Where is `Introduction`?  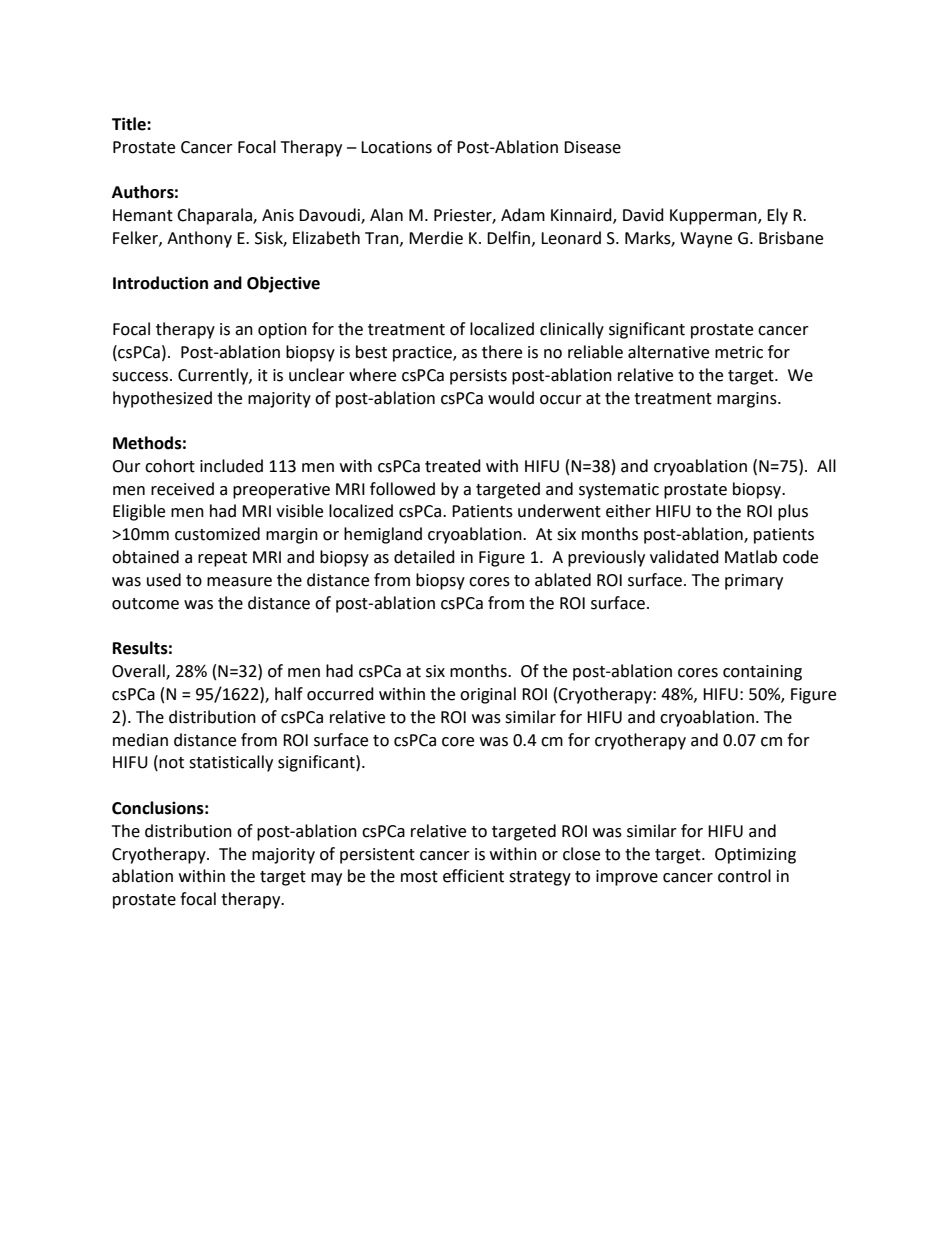
Introduction is located at coordinates (160, 283).
